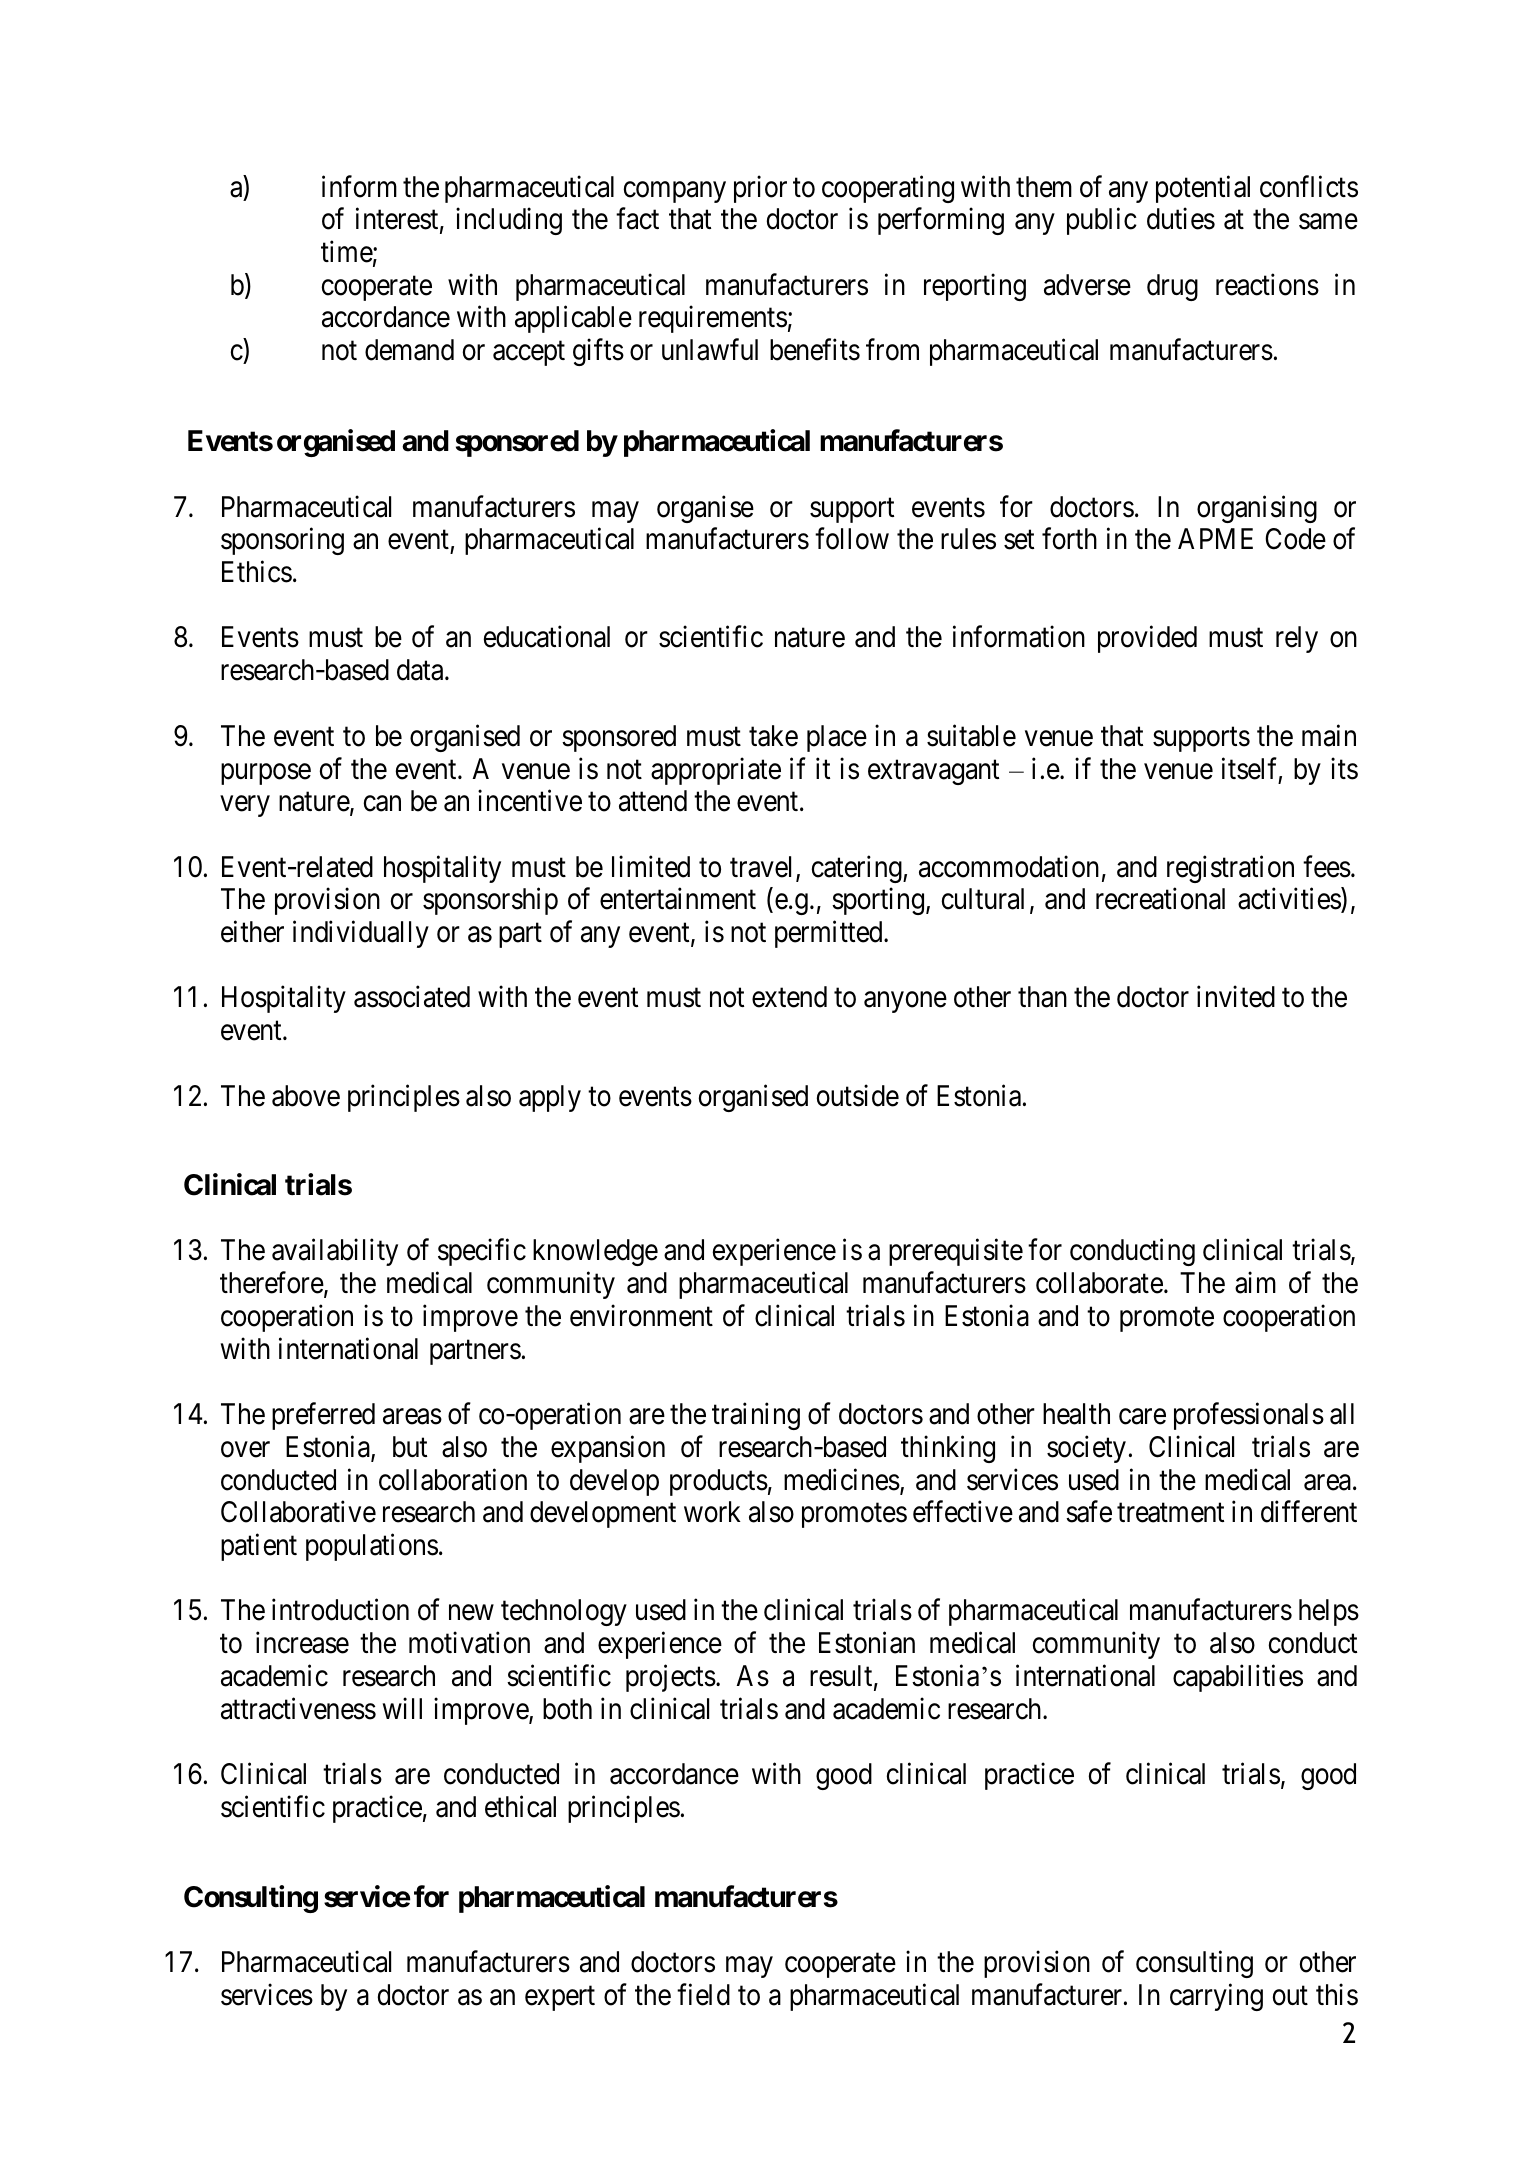  Describe the element at coordinates (382, 804) in the image. I see `can` at that location.
